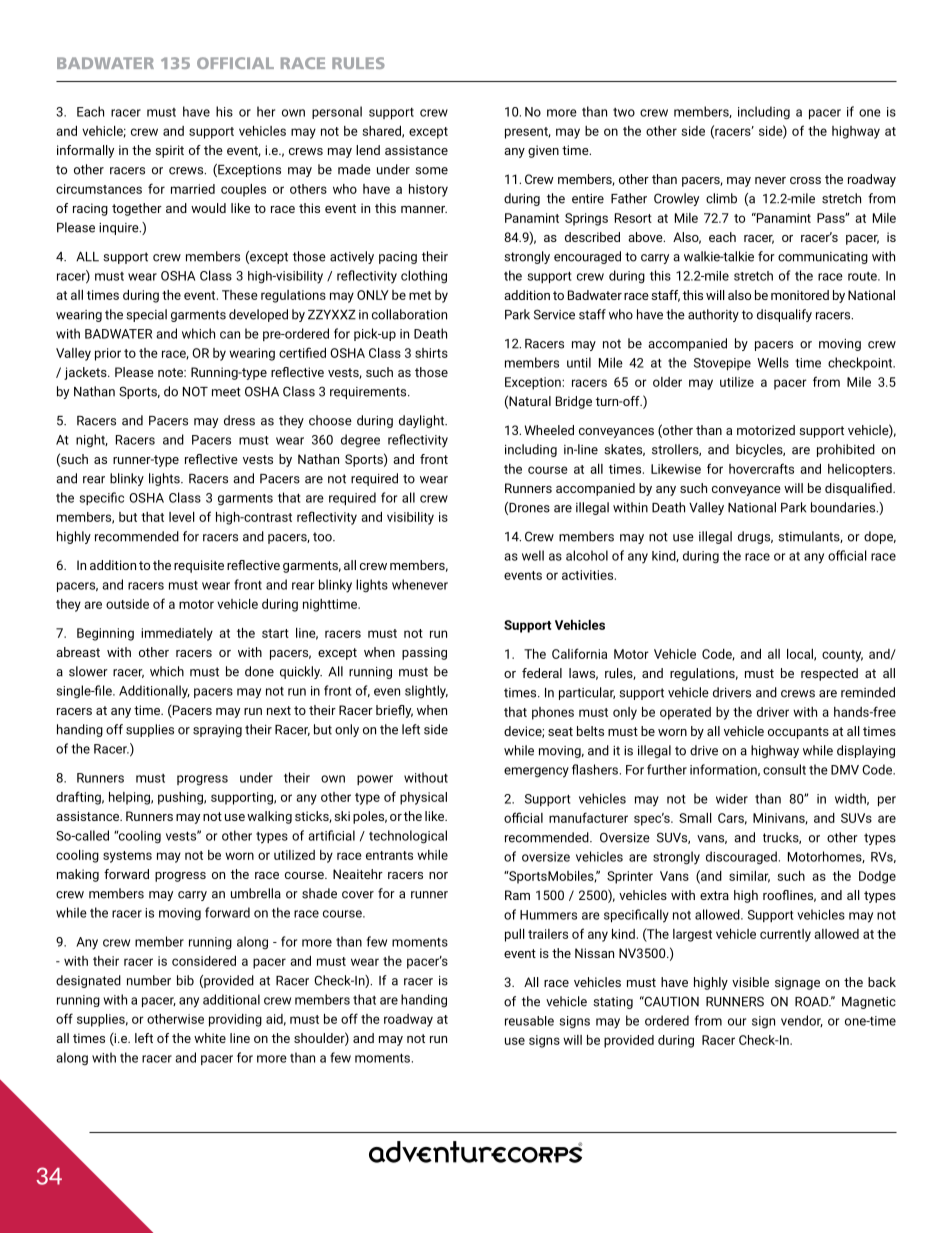  Describe the element at coordinates (784, 769) in the screenshot. I see `consult` at that location.
